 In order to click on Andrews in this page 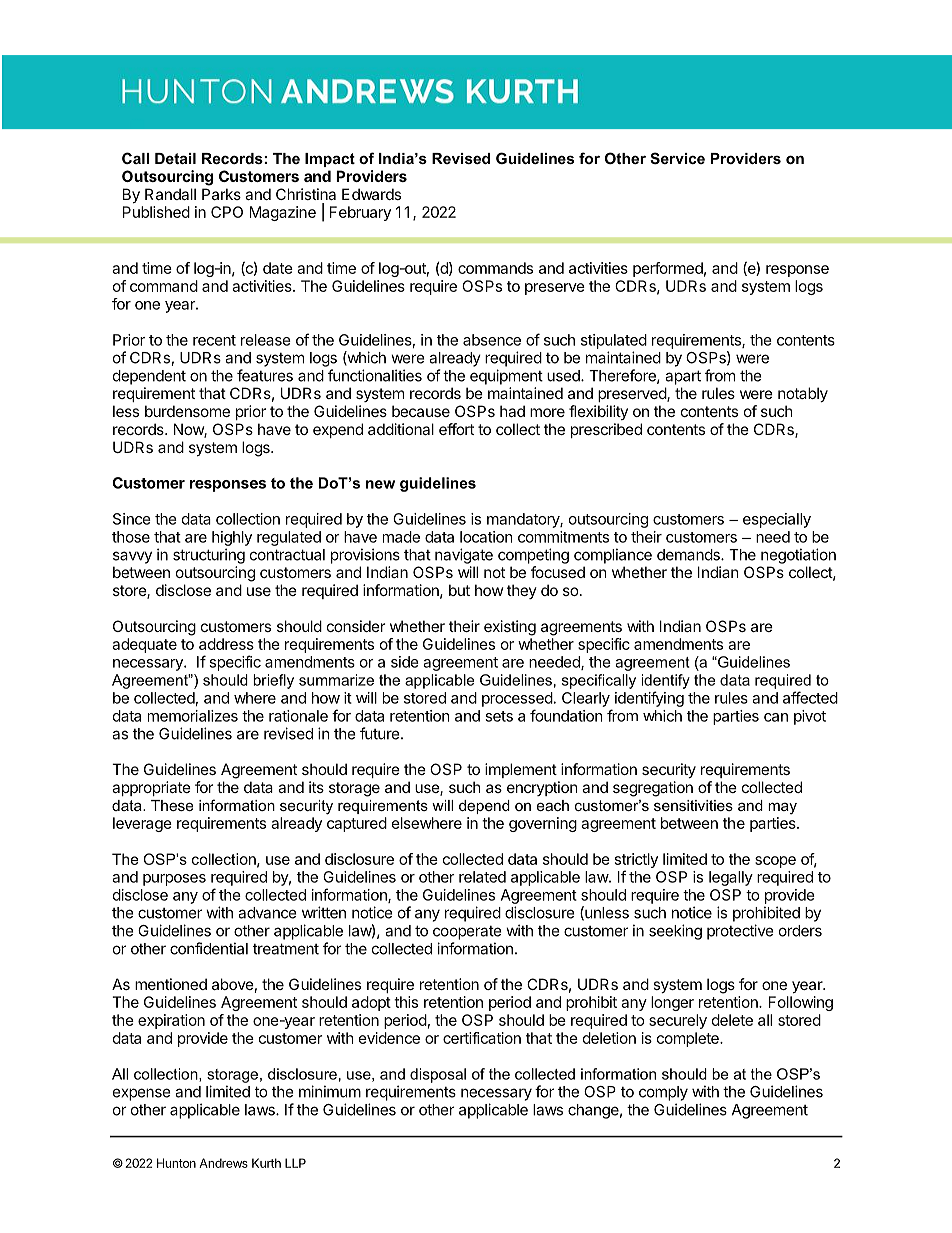, I will do `click(223, 1163)`.
